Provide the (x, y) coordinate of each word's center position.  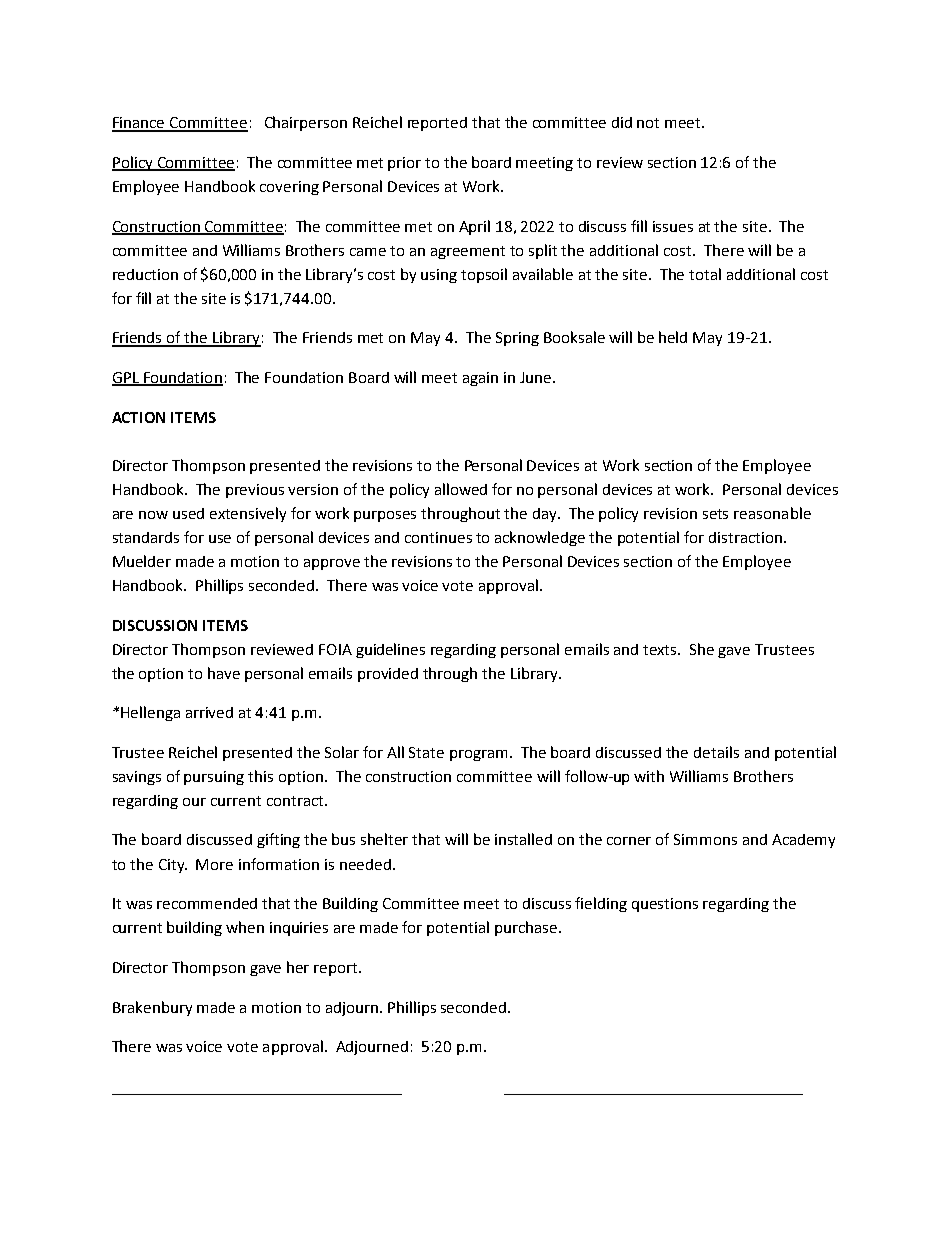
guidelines (390, 650)
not (648, 123)
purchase (526, 928)
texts (661, 650)
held (673, 337)
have (224, 673)
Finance (139, 124)
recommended (207, 903)
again (480, 379)
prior (404, 164)
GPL (126, 379)
